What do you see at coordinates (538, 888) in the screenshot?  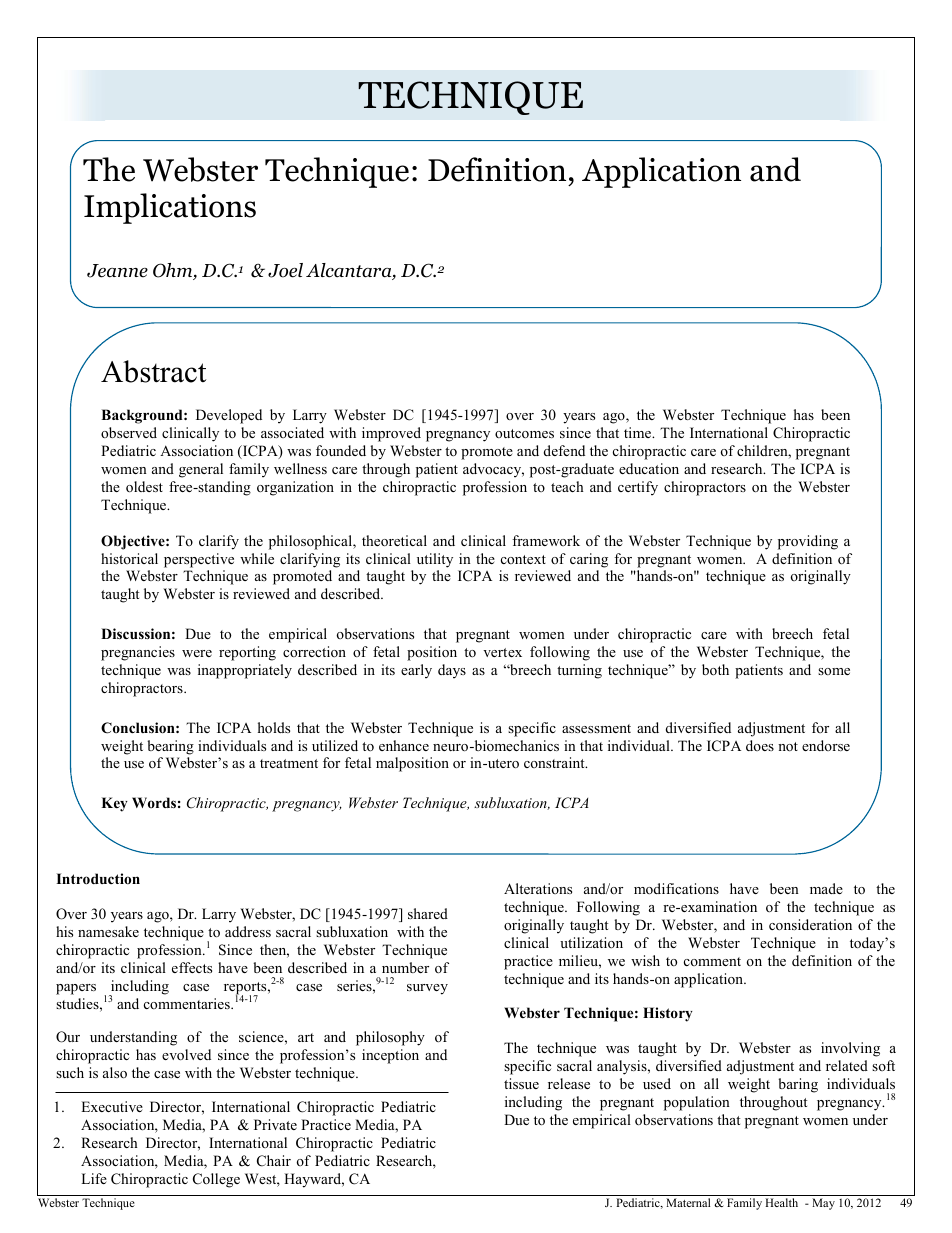 I see `Alterations` at bounding box center [538, 888].
